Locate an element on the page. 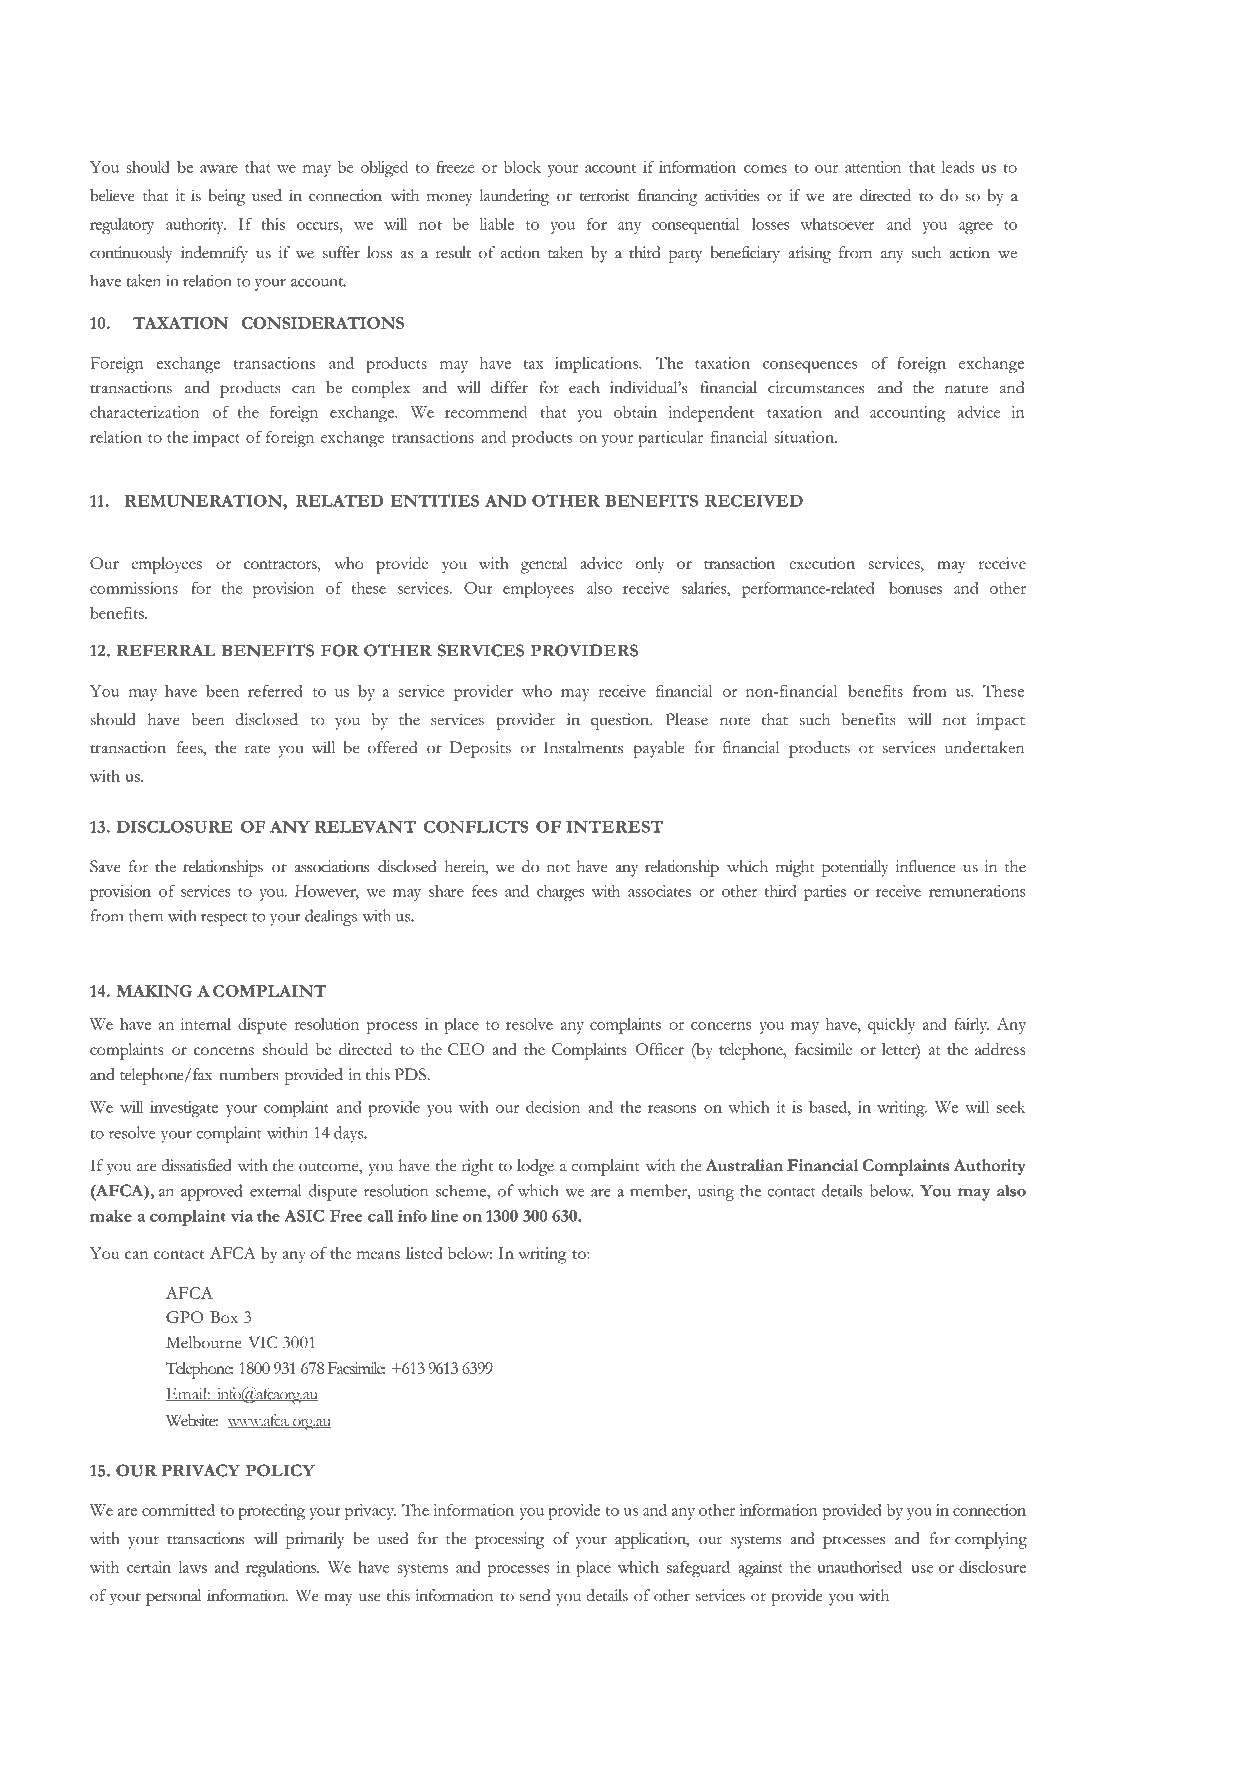  attention is located at coordinates (873, 167).
